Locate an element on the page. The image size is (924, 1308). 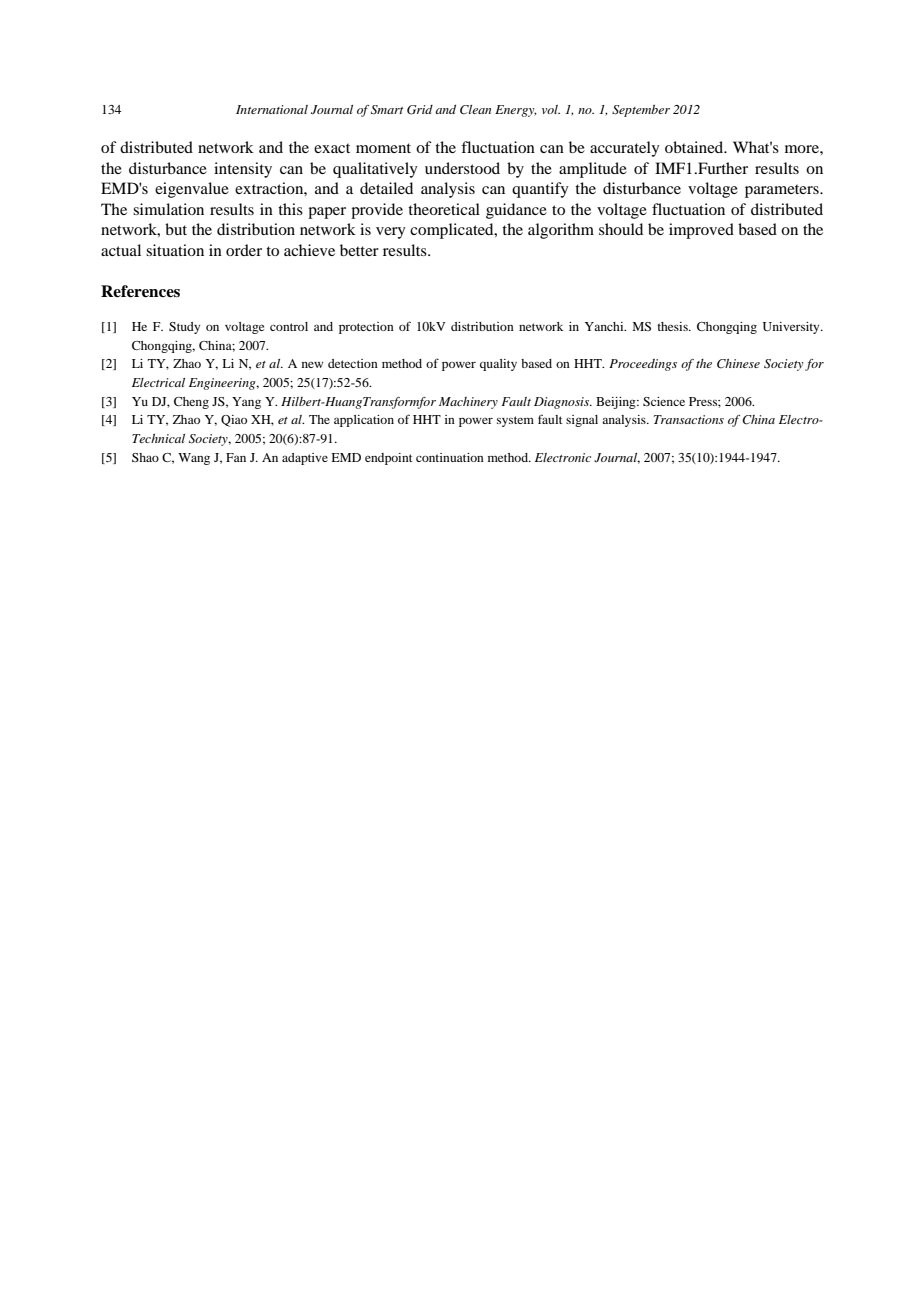
September is located at coordinates (641, 111).
